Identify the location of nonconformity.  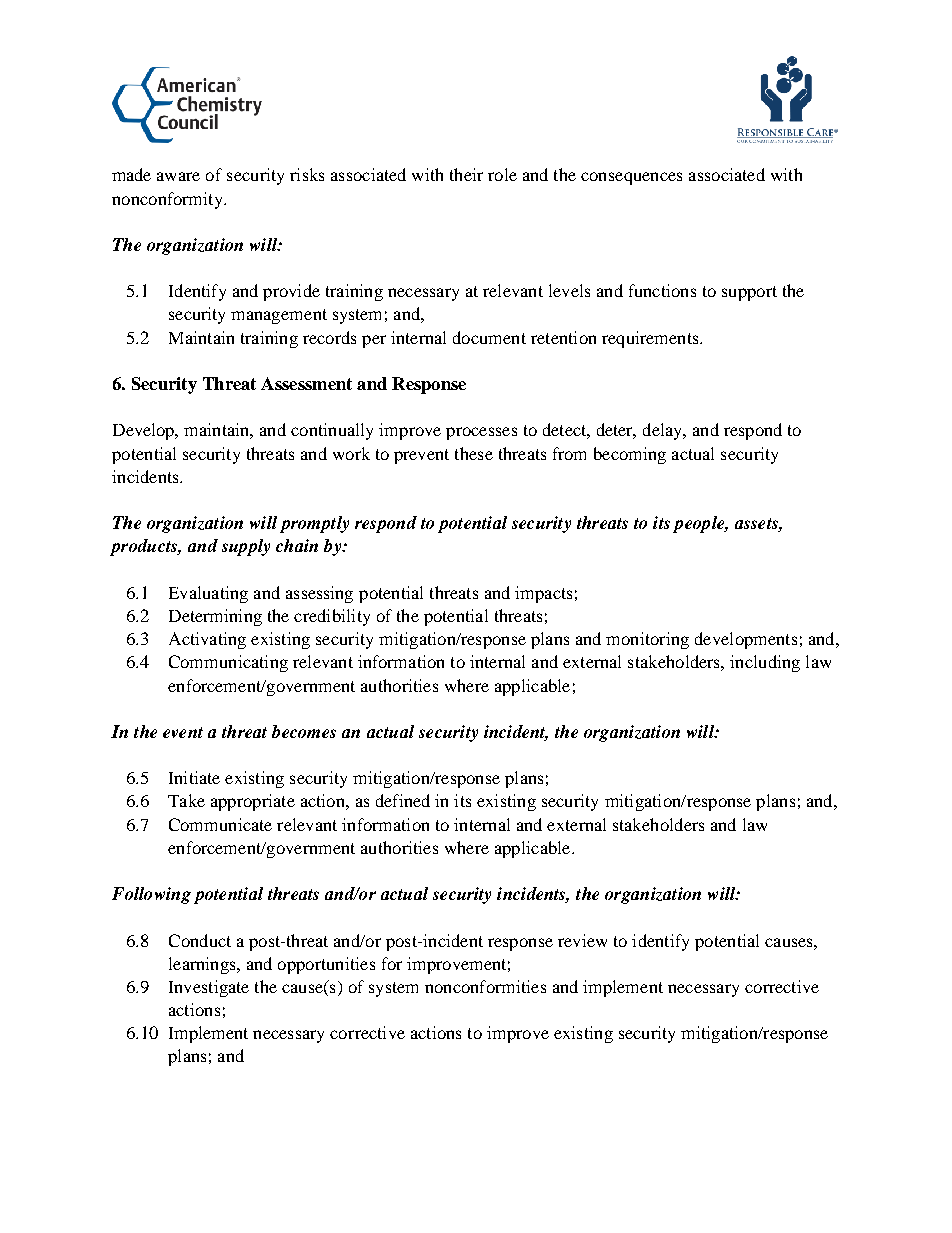
(168, 200).
